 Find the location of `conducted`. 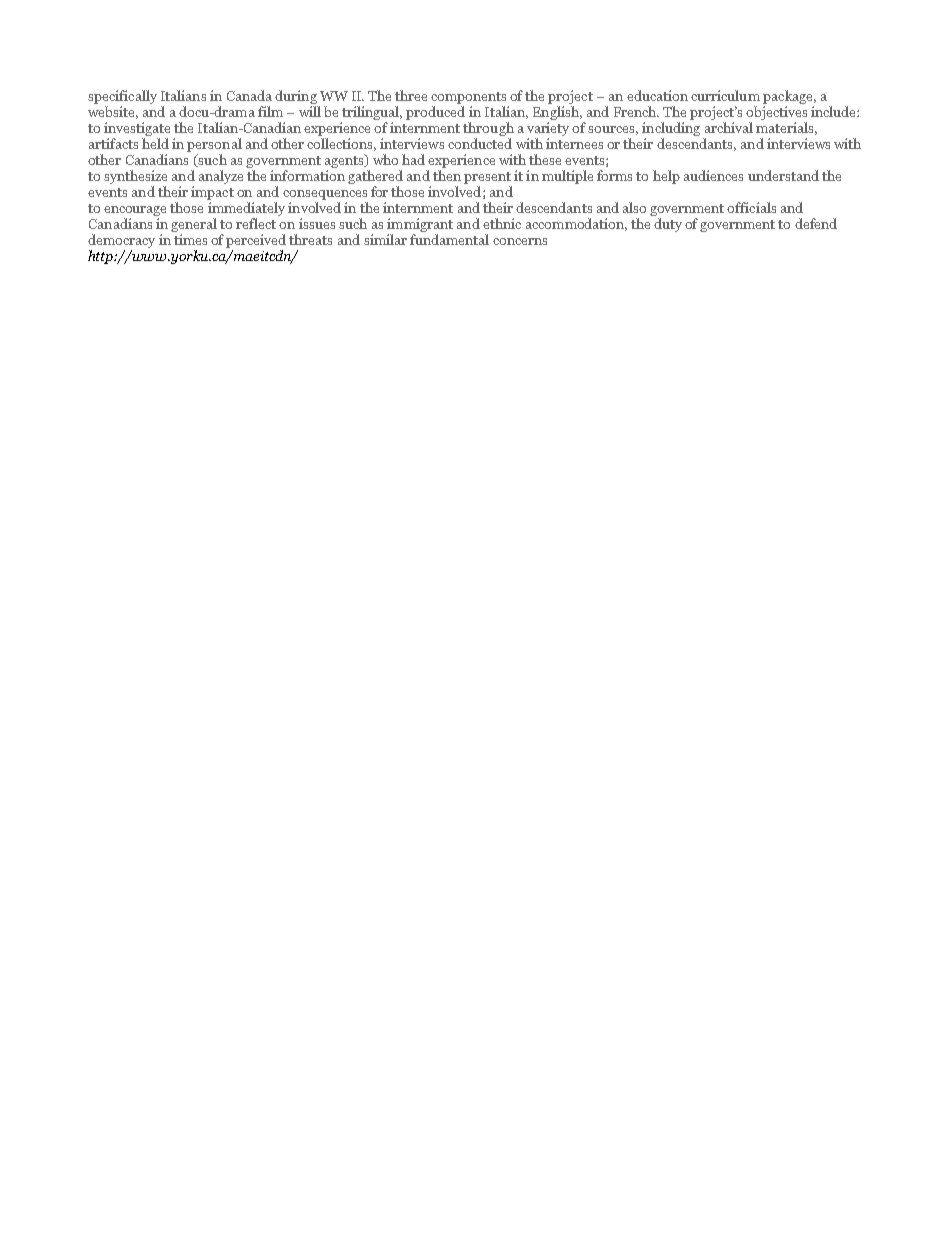

conducted is located at coordinates (480, 143).
